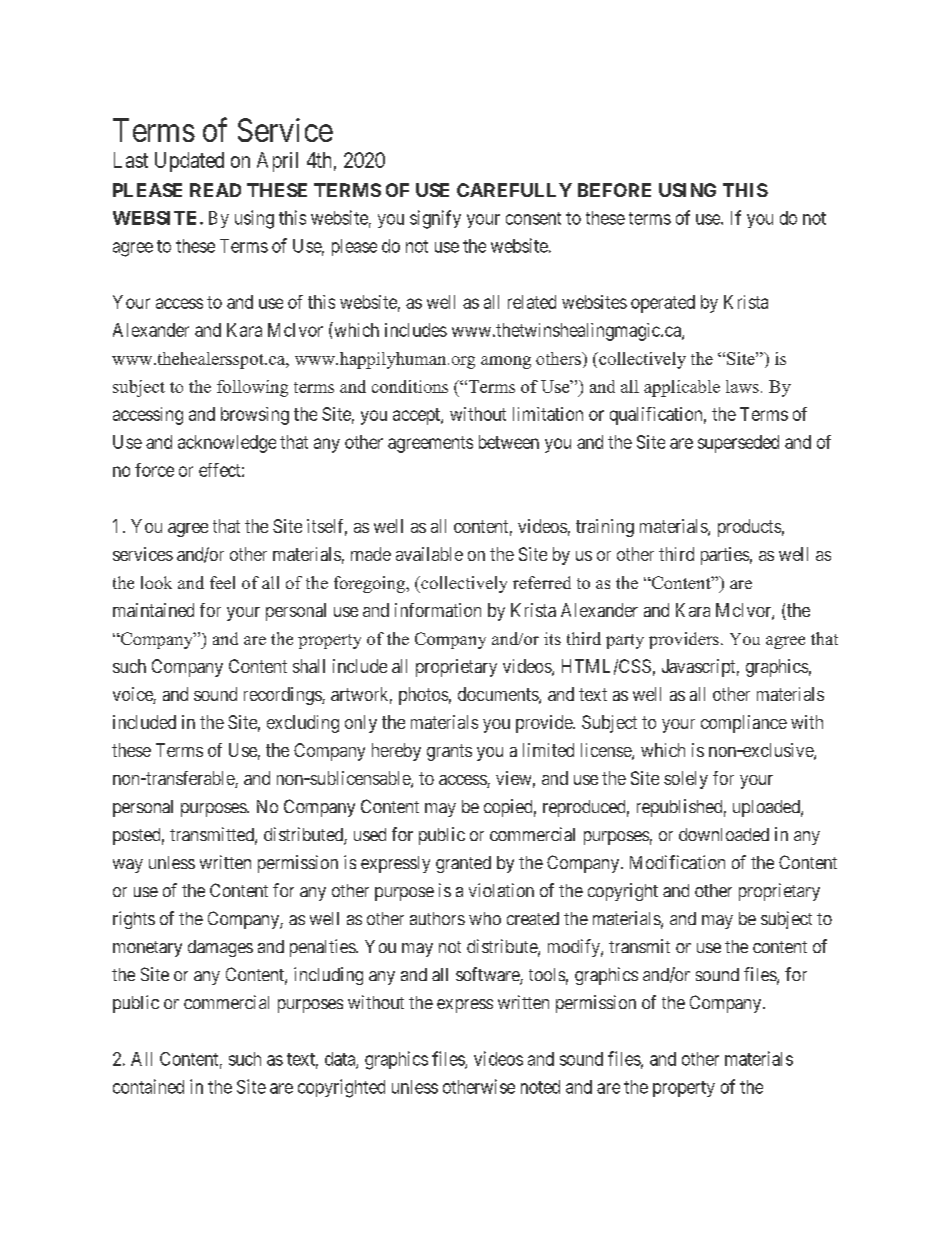 The image size is (952, 1233). I want to click on BEFORE, so click(614, 190).
